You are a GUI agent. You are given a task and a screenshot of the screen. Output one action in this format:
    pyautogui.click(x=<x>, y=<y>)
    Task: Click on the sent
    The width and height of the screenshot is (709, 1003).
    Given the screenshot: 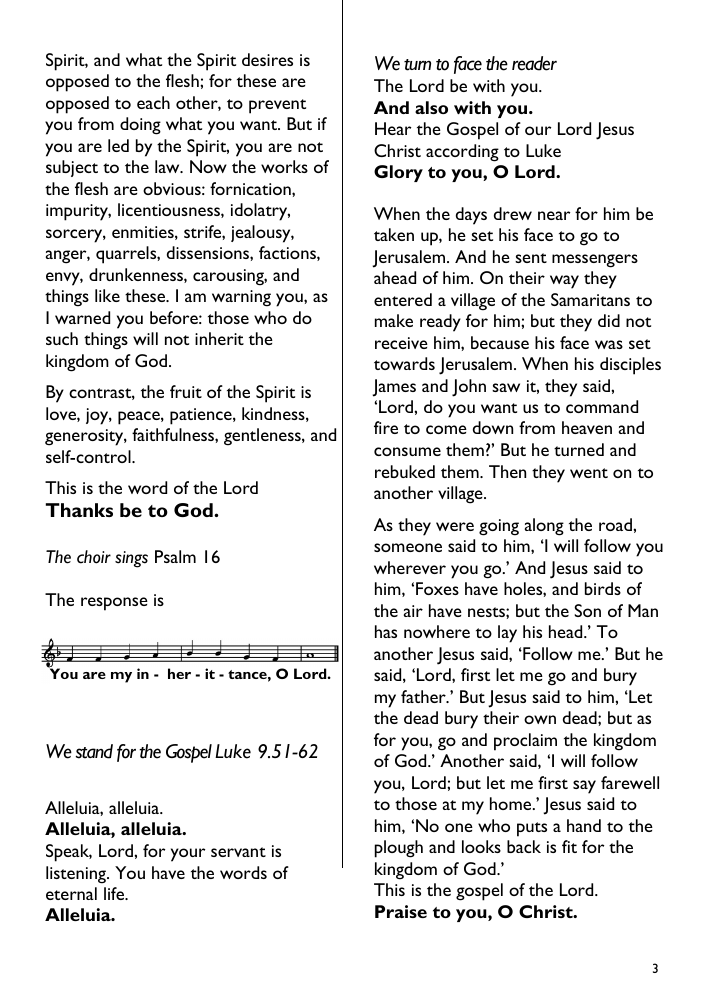 What is the action you would take?
    pyautogui.click(x=531, y=258)
